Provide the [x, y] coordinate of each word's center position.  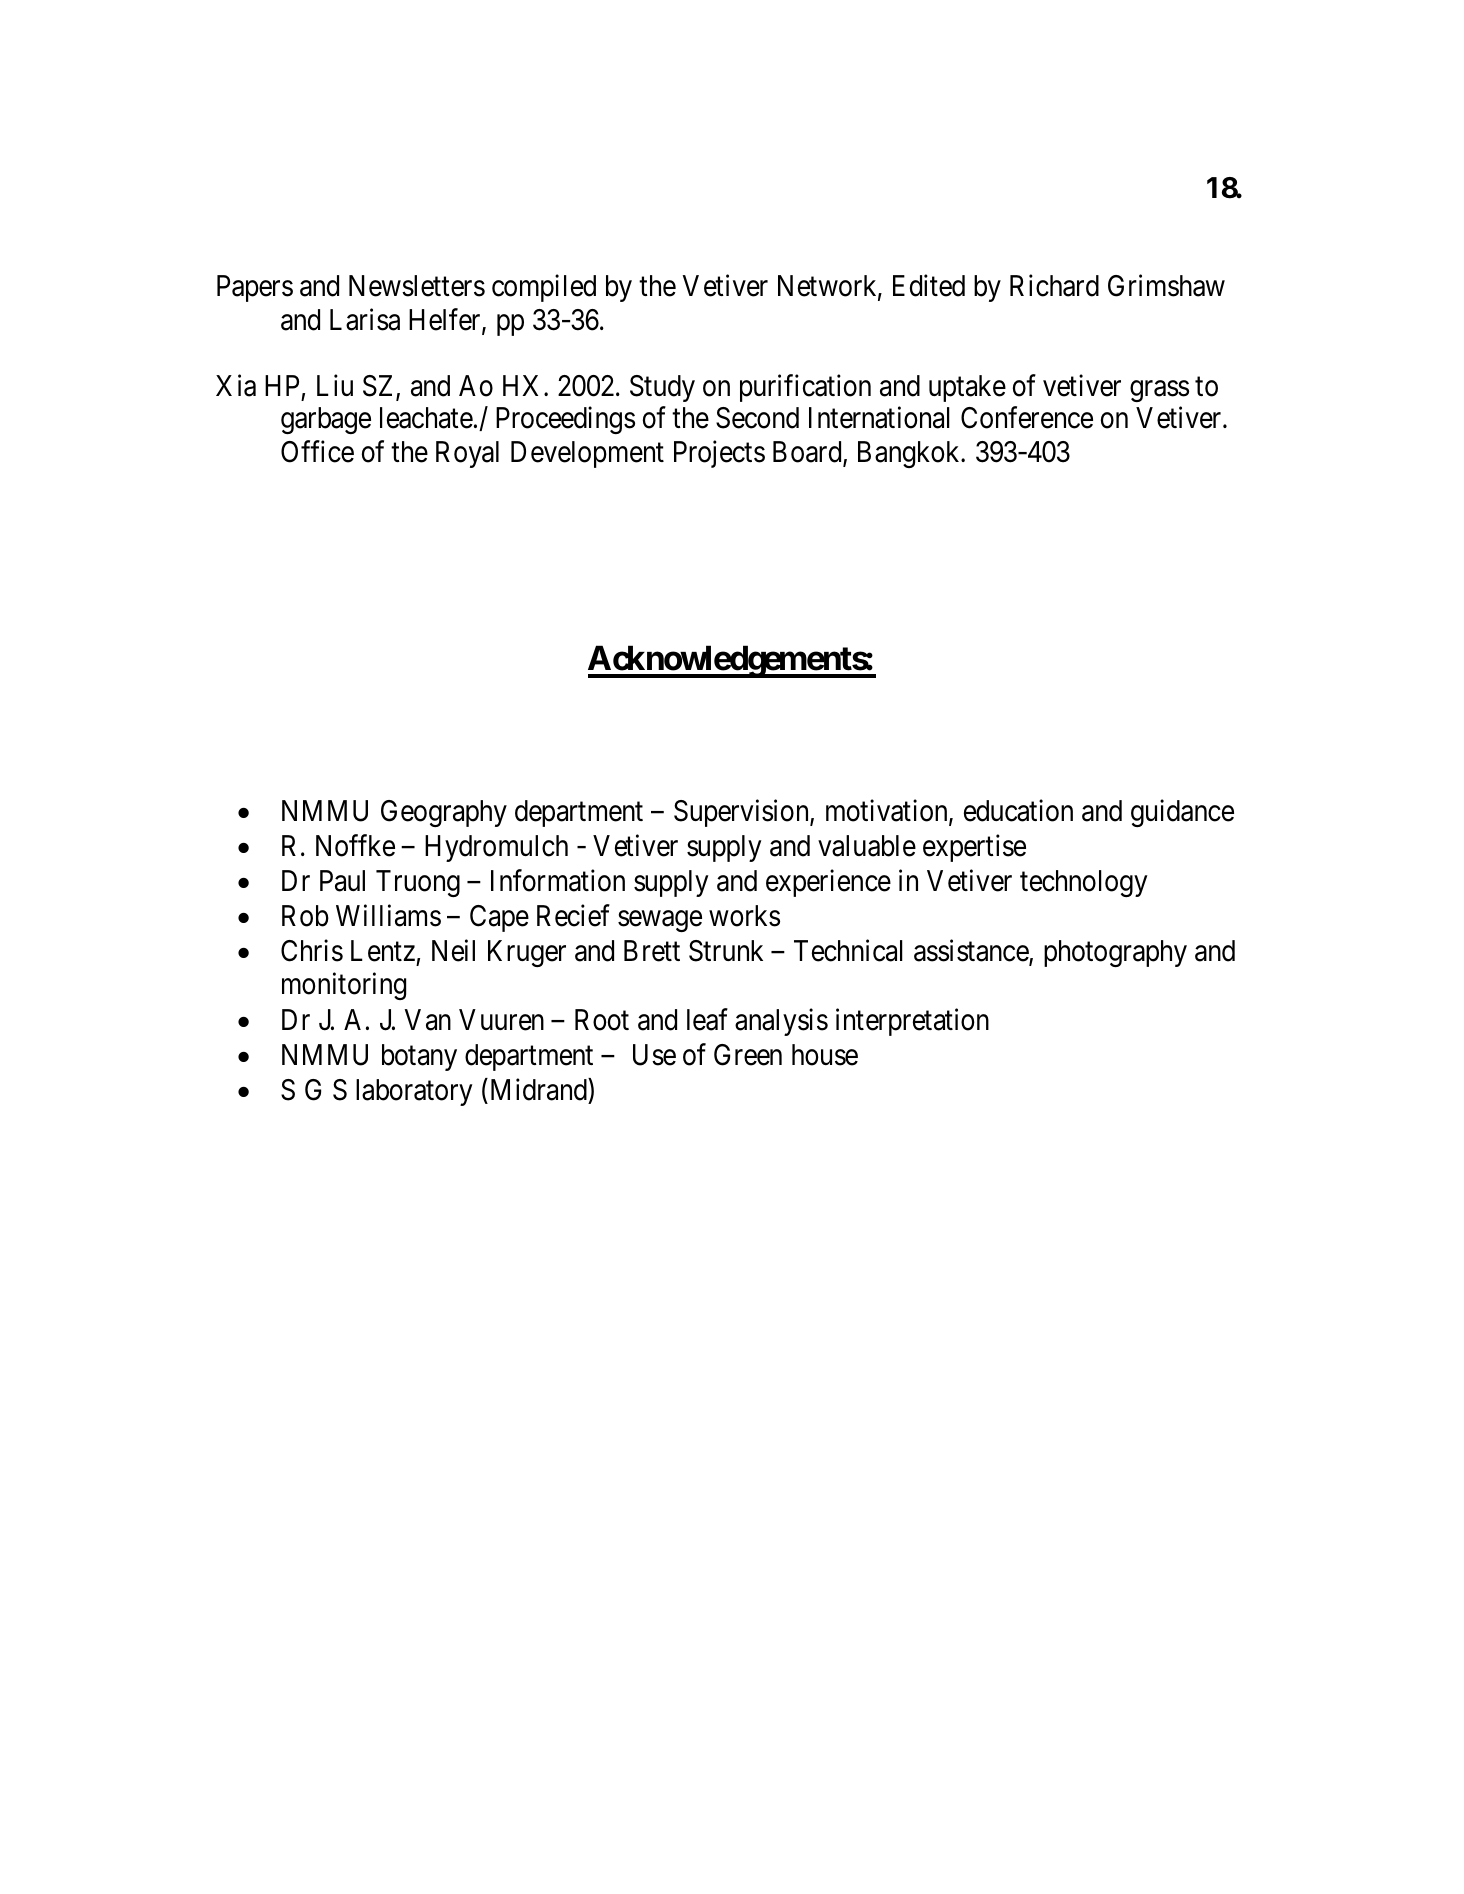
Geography [444, 813]
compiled [544, 288]
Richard [1054, 286]
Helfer [446, 320]
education [1018, 811]
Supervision [742, 813]
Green [748, 1055]
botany [419, 1057]
